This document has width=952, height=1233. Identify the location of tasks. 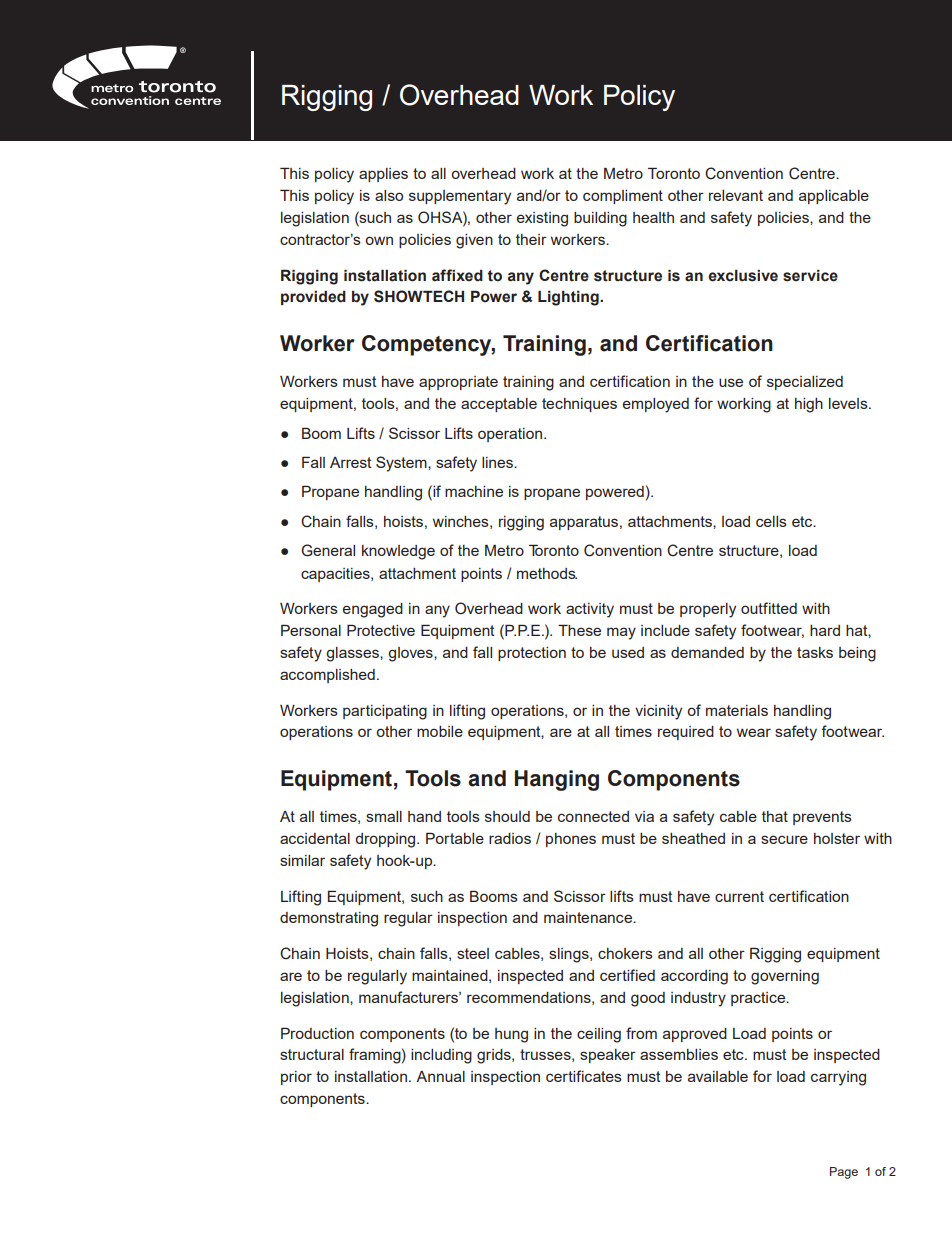
(815, 652).
